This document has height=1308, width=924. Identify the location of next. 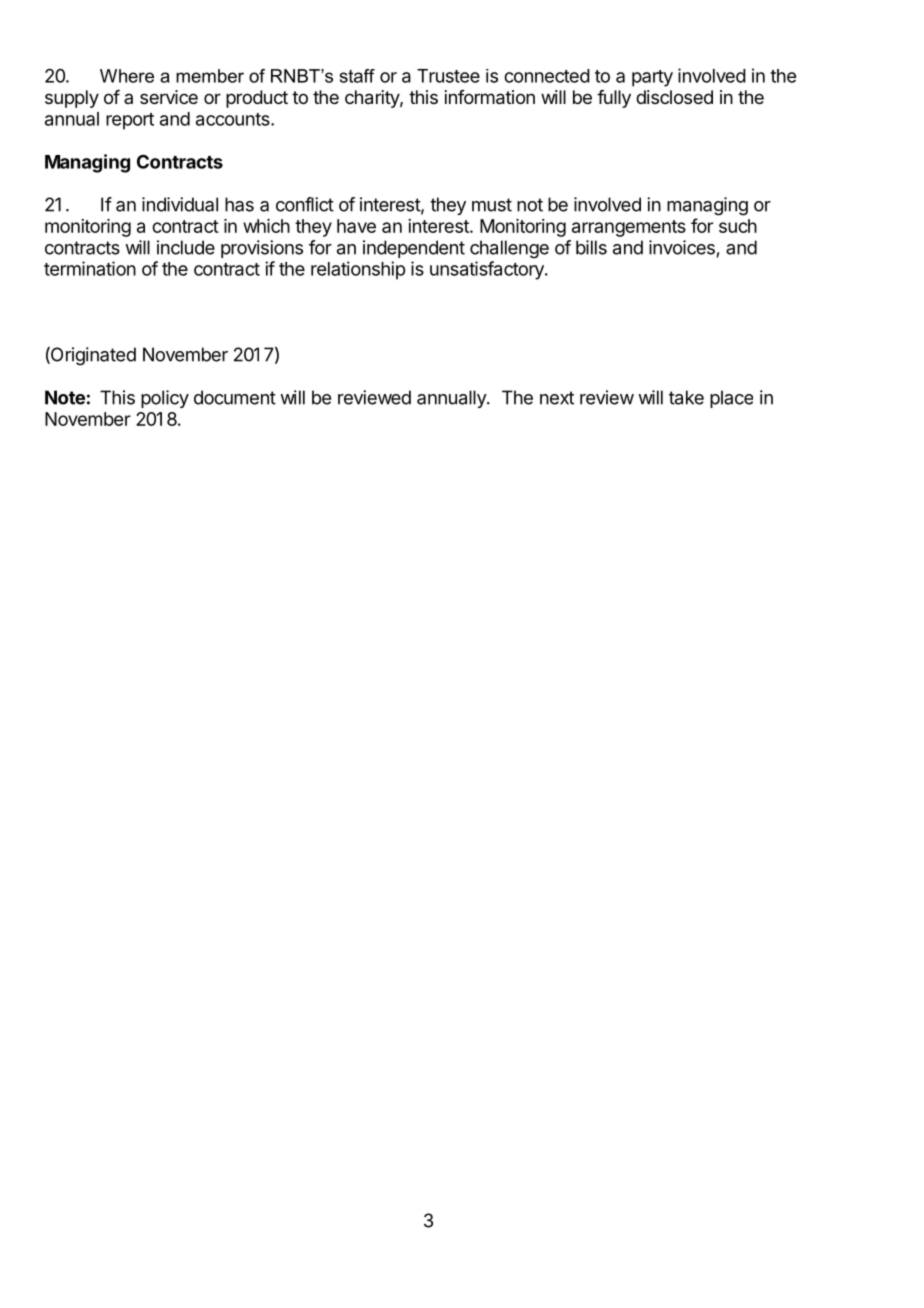
(557, 398).
